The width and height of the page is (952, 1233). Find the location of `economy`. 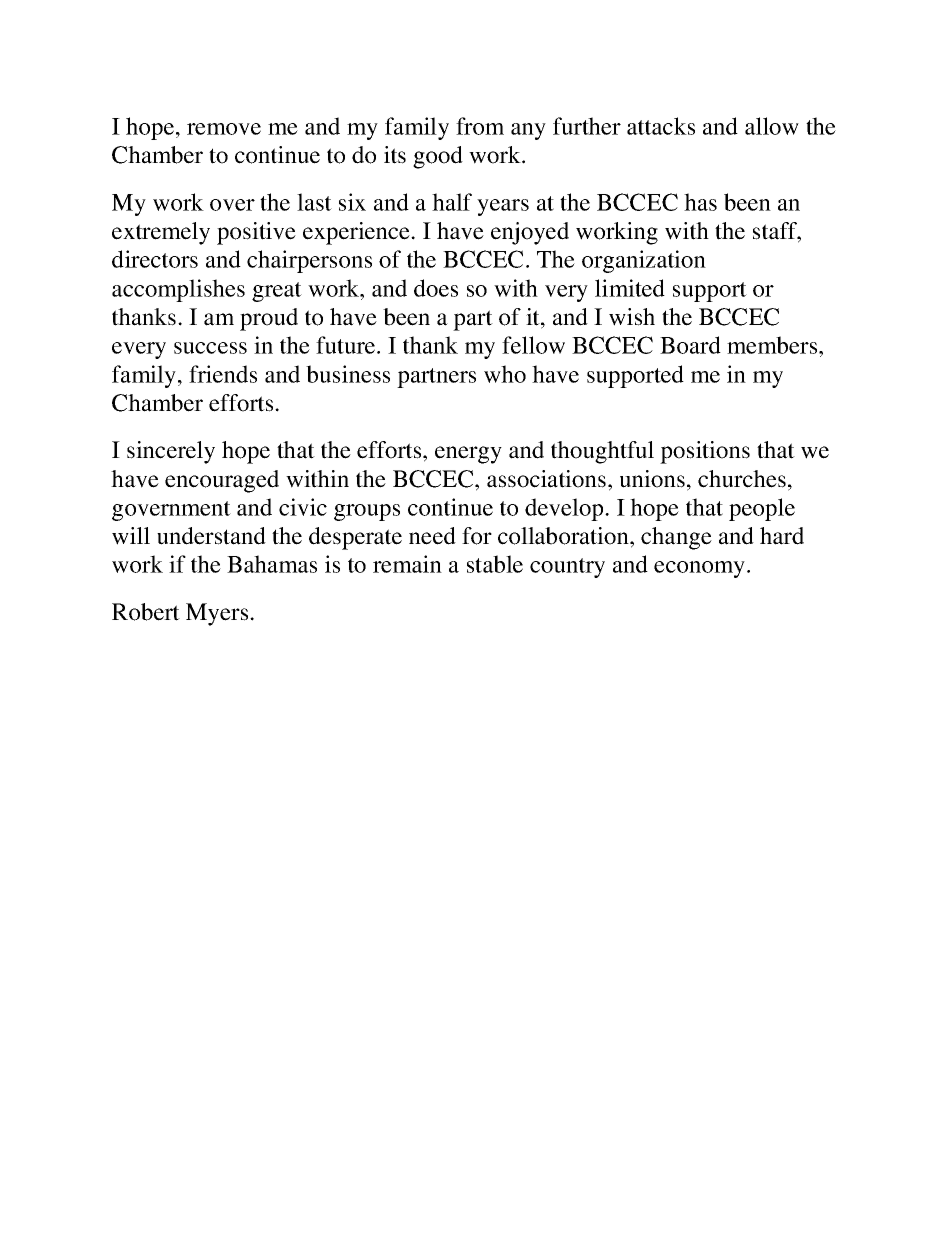

economy is located at coordinates (701, 569).
